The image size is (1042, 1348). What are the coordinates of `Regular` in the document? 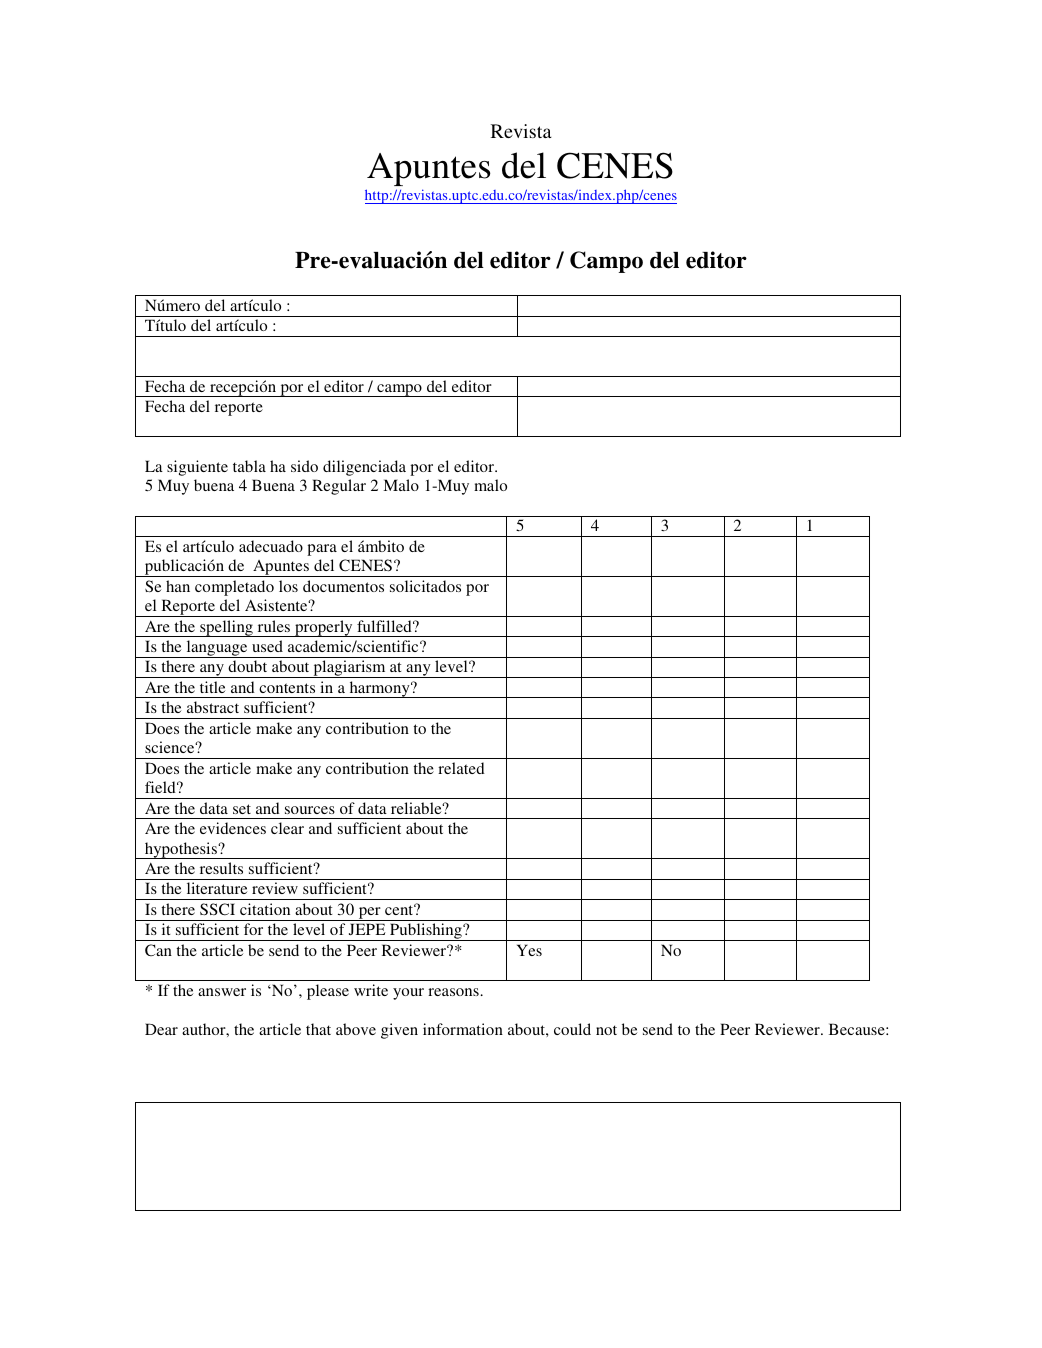 It's located at (339, 487).
